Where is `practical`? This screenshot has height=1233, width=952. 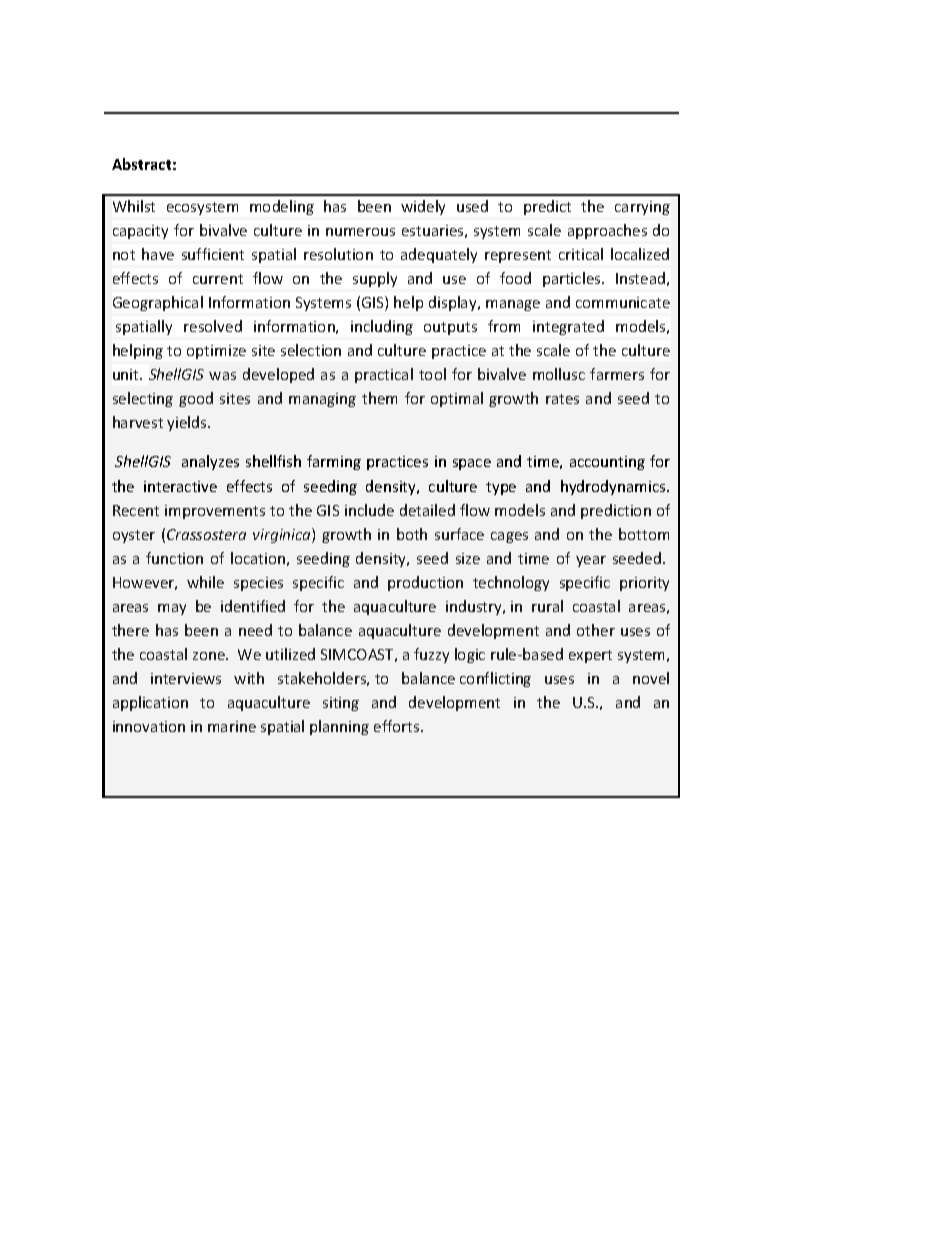 practical is located at coordinates (384, 375).
